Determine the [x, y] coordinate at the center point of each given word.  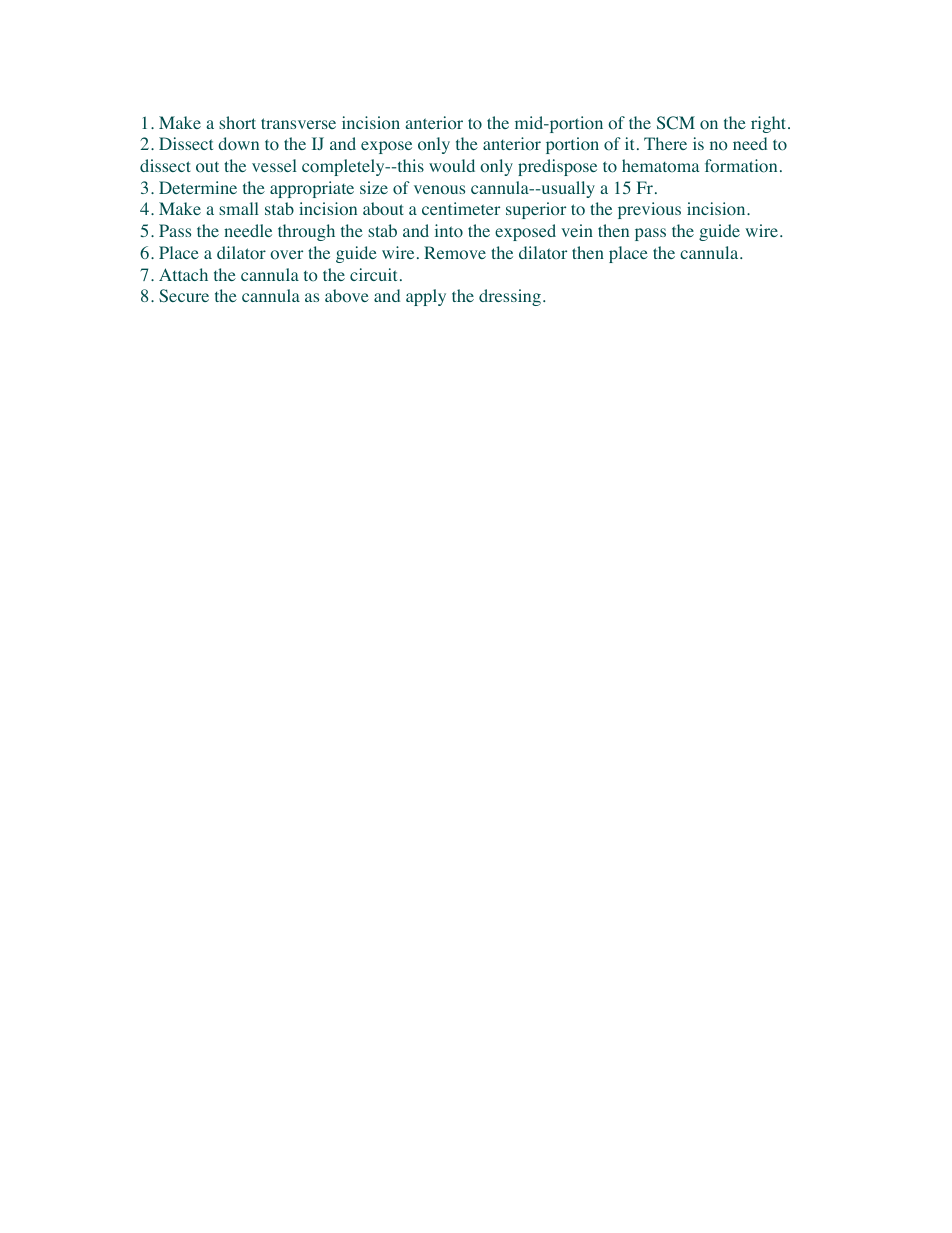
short [237, 123]
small [239, 208]
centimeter [461, 208]
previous [649, 210]
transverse [298, 123]
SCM [676, 123]
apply [426, 297]
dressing [510, 297]
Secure [184, 295]
